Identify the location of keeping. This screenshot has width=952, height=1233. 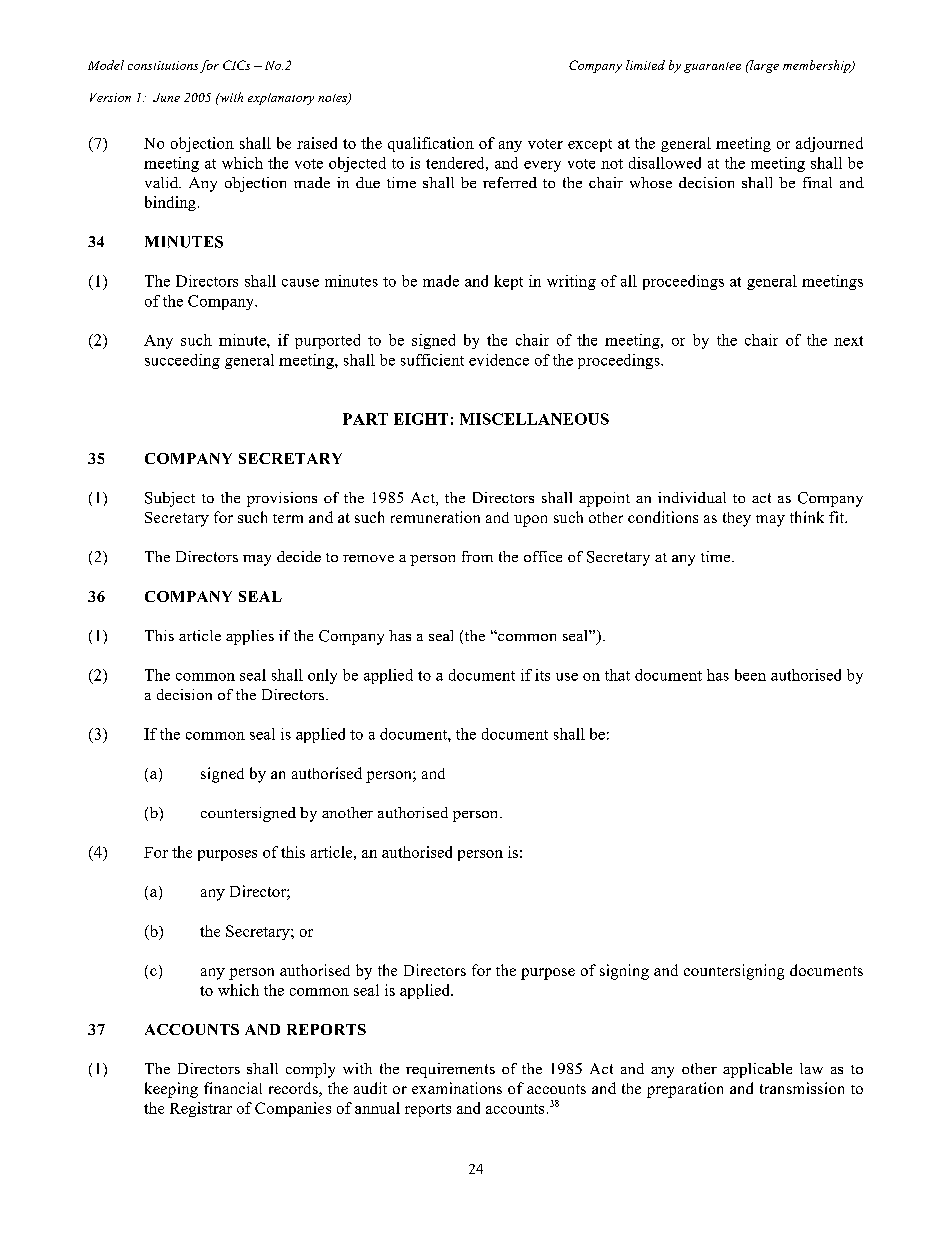
(171, 1090).
